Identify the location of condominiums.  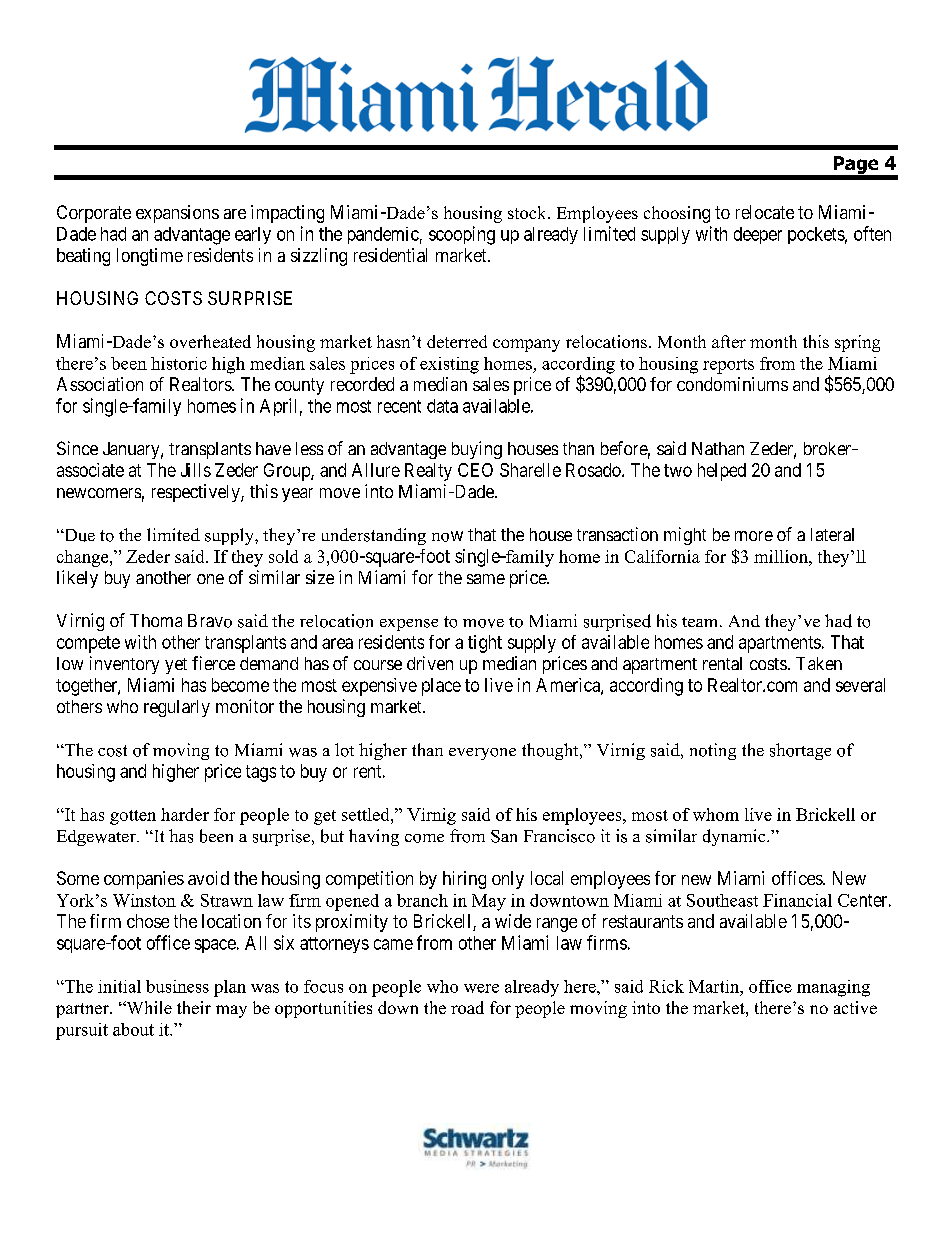
(732, 384).
